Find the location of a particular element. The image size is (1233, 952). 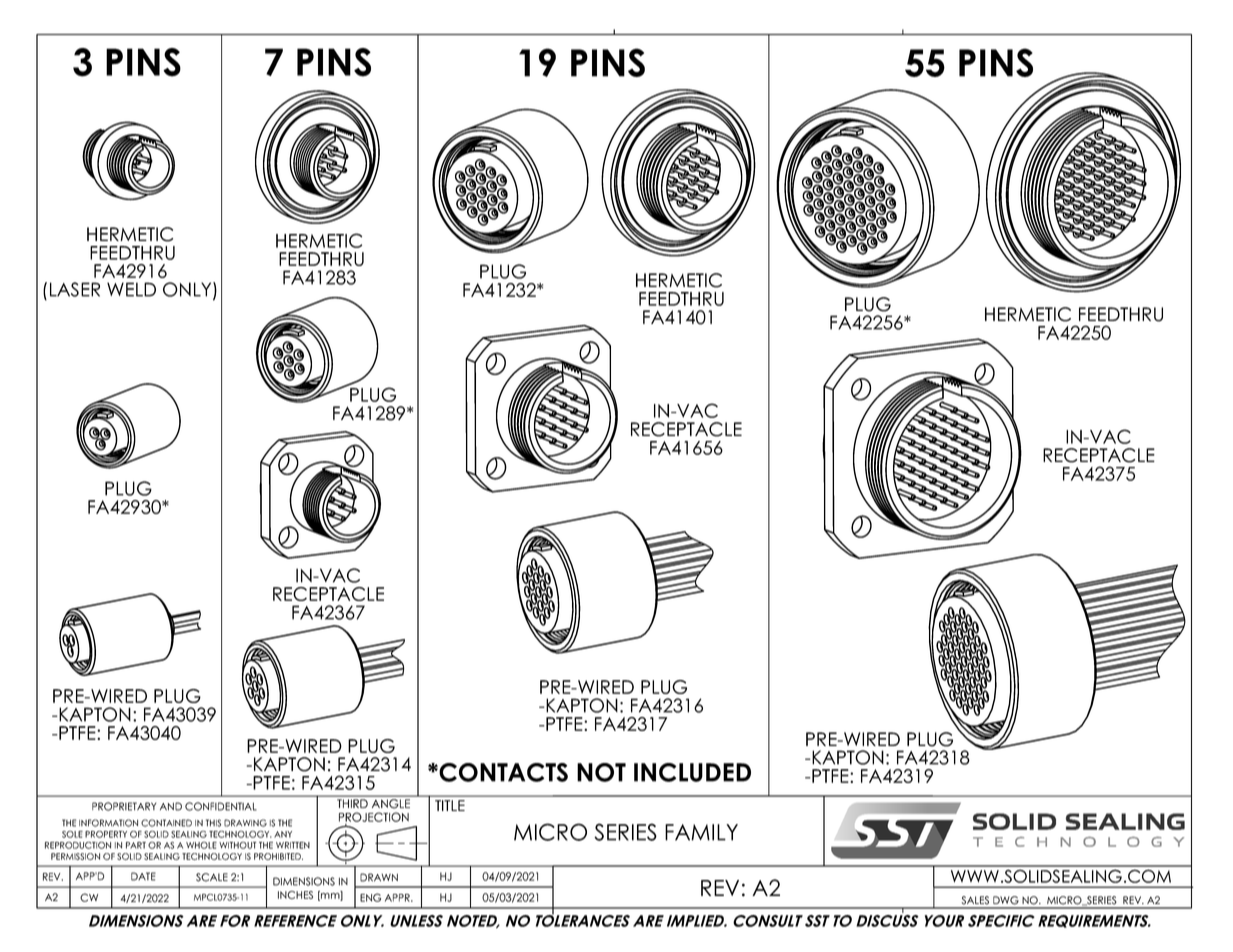

FAMILY is located at coordinates (701, 832).
